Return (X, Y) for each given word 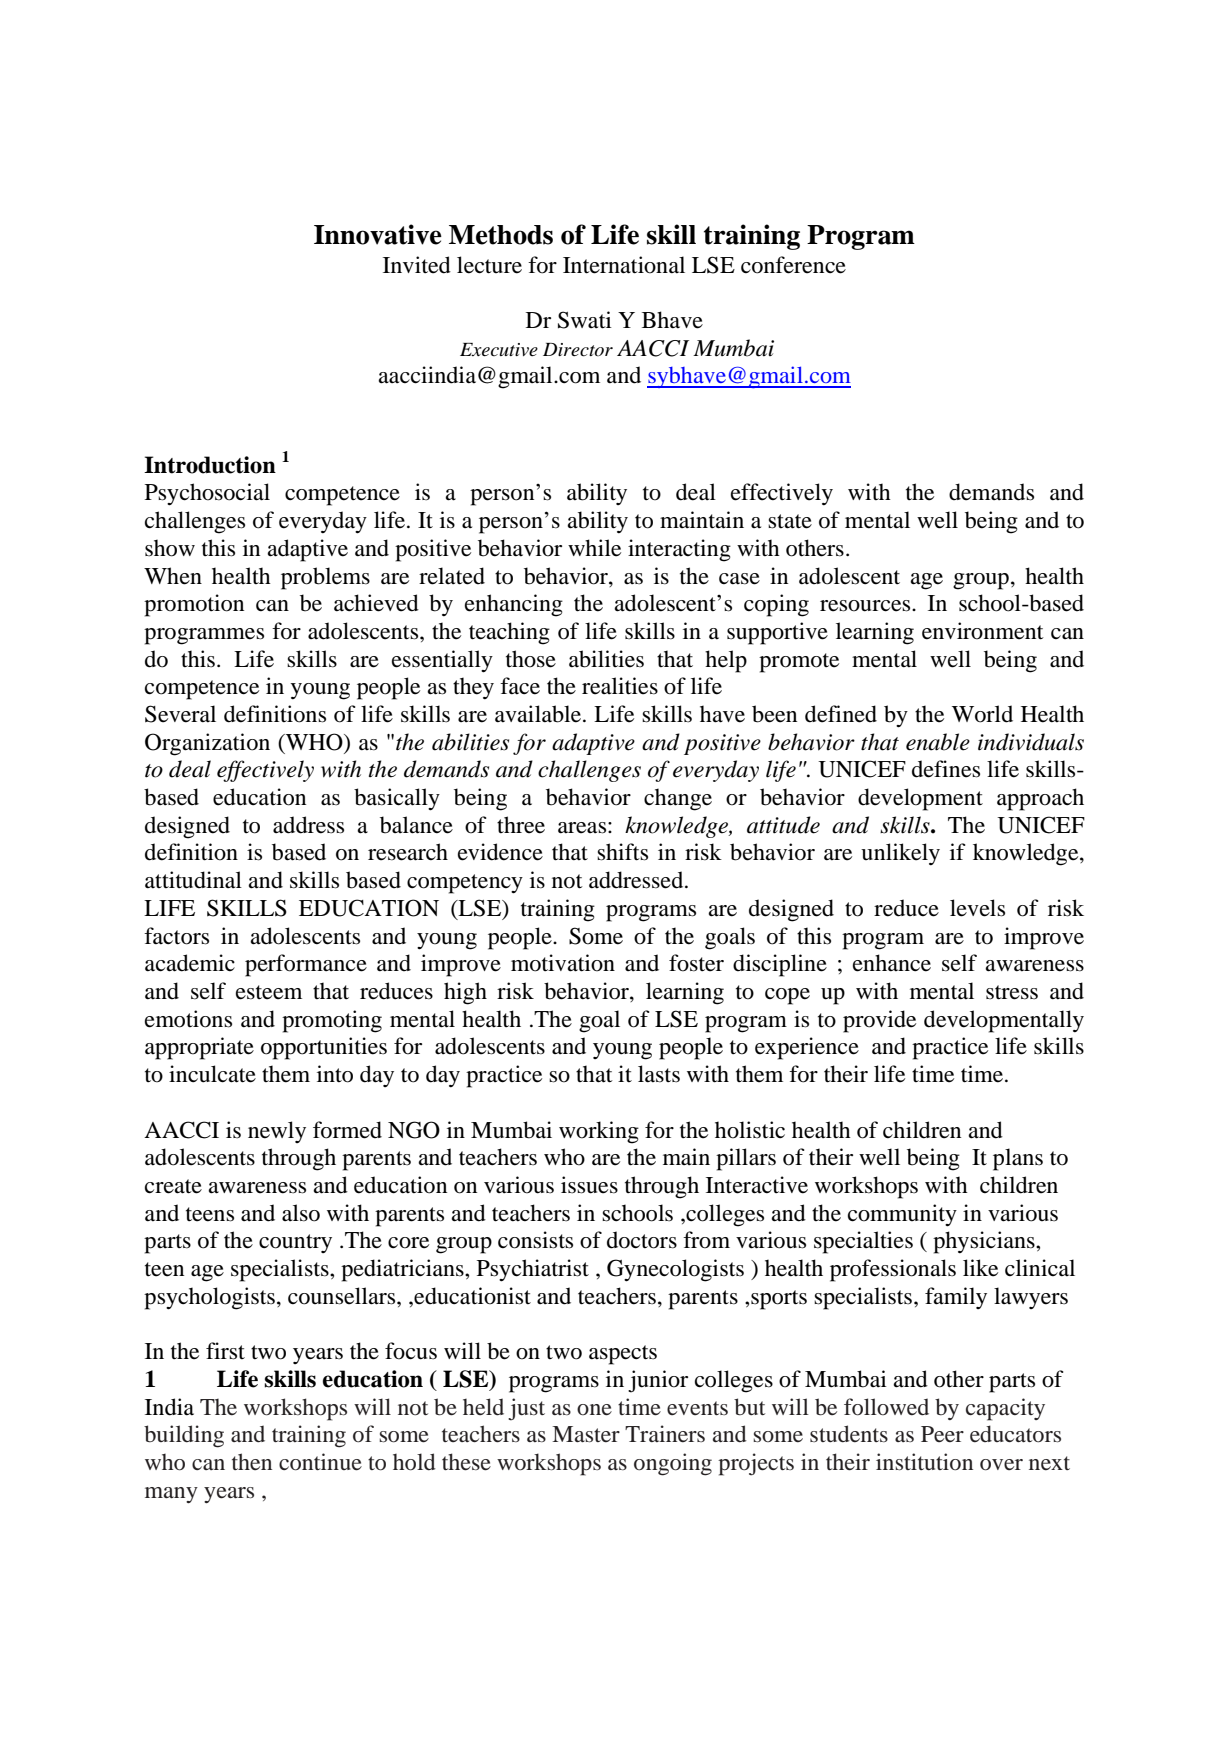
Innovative (378, 234)
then (252, 1461)
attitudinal (193, 880)
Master (586, 1434)
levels (977, 908)
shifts (622, 852)
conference (793, 265)
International (624, 265)
